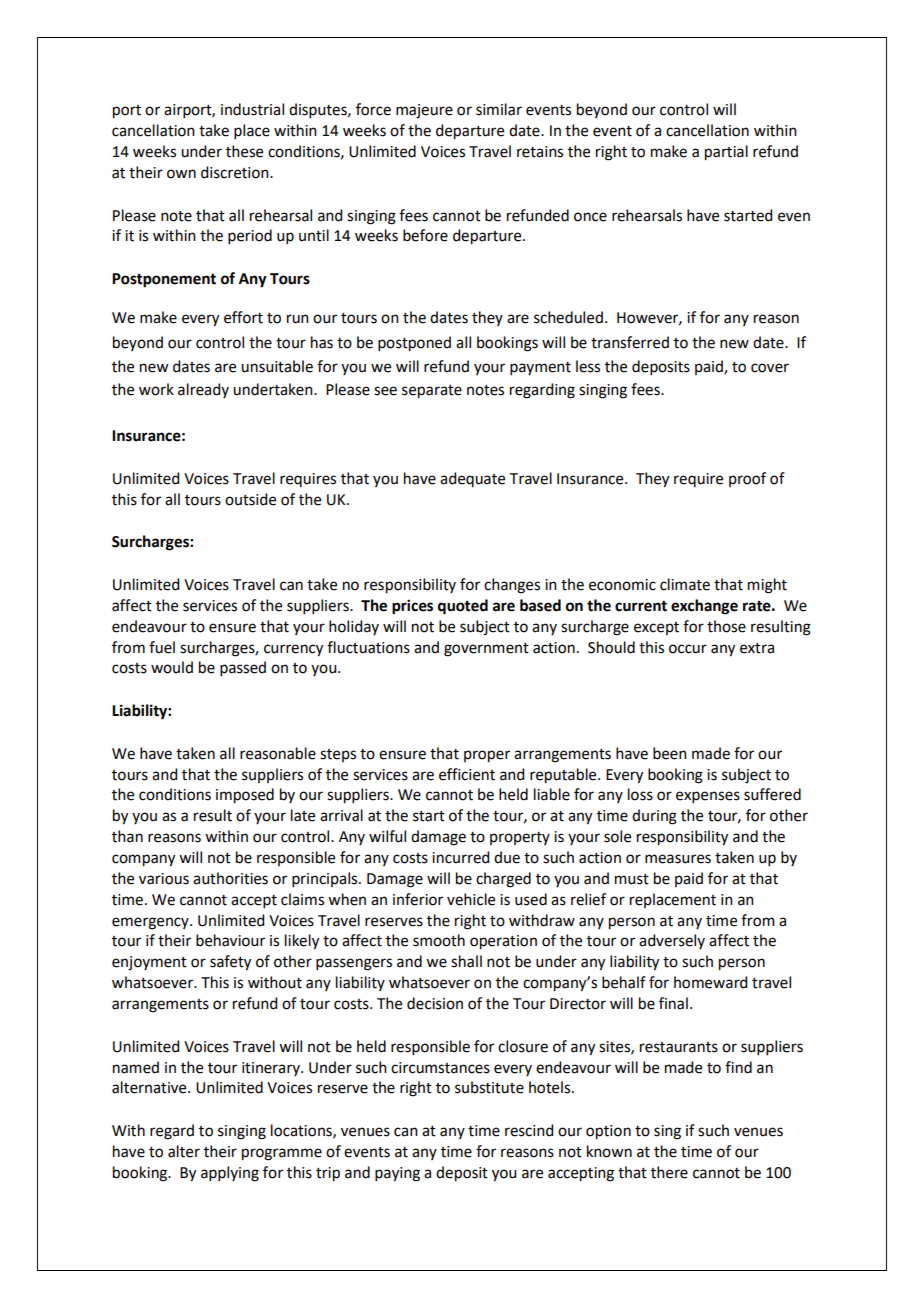 The width and height of the screenshot is (924, 1308). What do you see at coordinates (230, 1174) in the screenshot?
I see `applying` at bounding box center [230, 1174].
